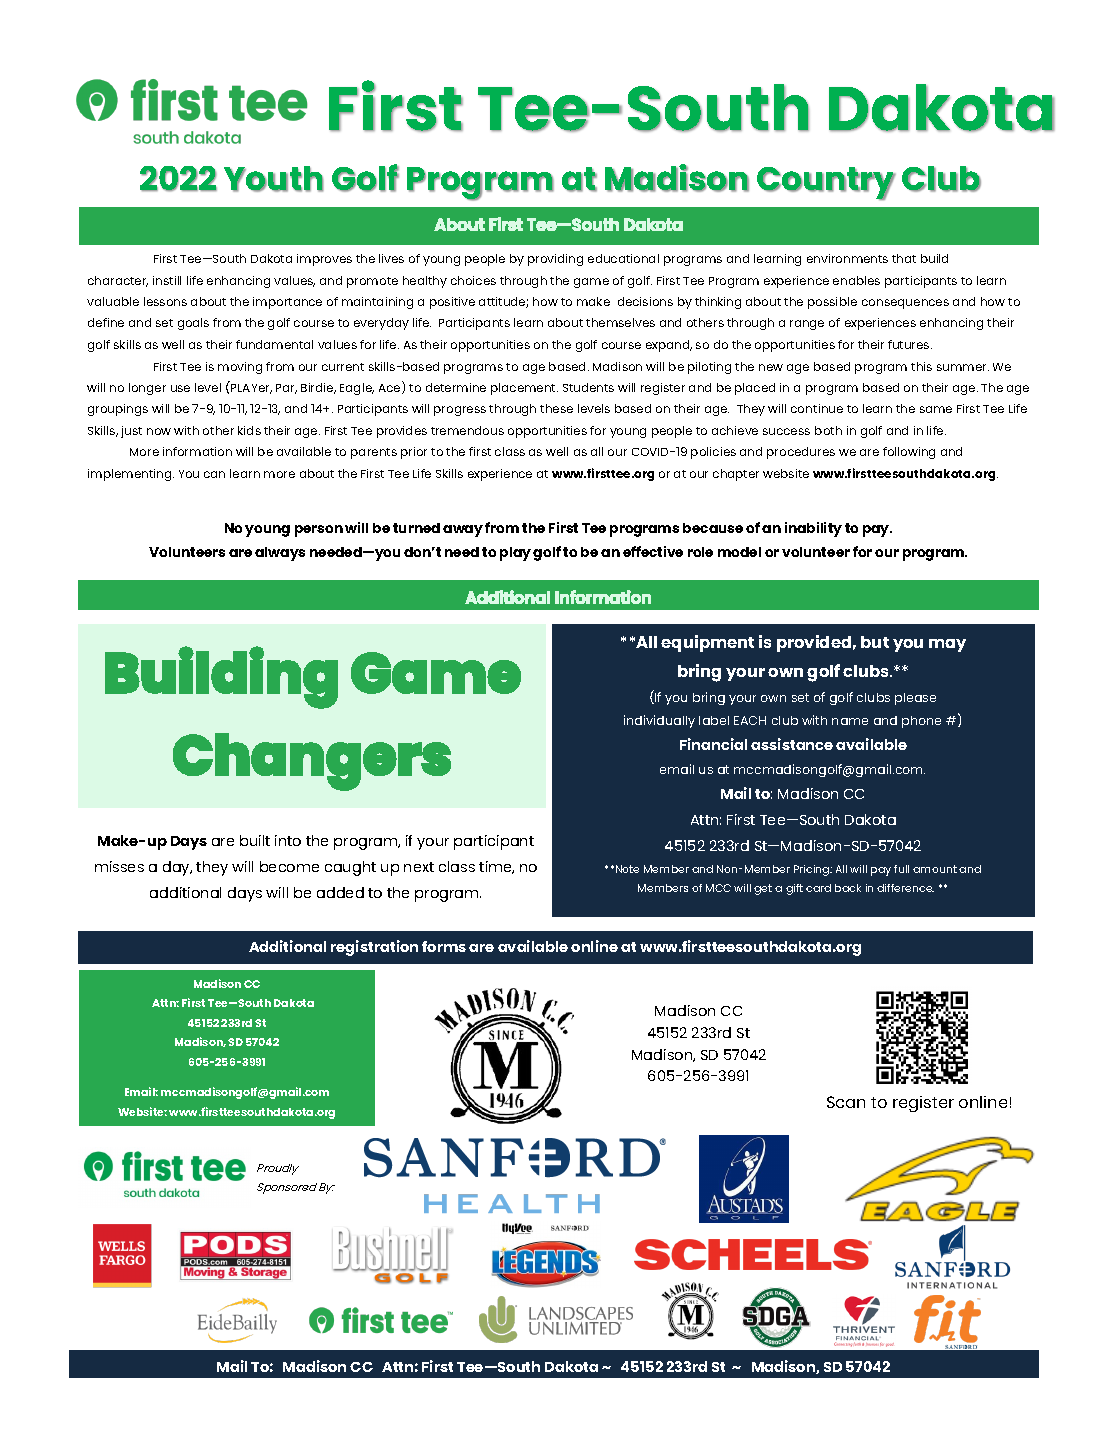  Describe the element at coordinates (280, 554) in the image. I see `always` at that location.
